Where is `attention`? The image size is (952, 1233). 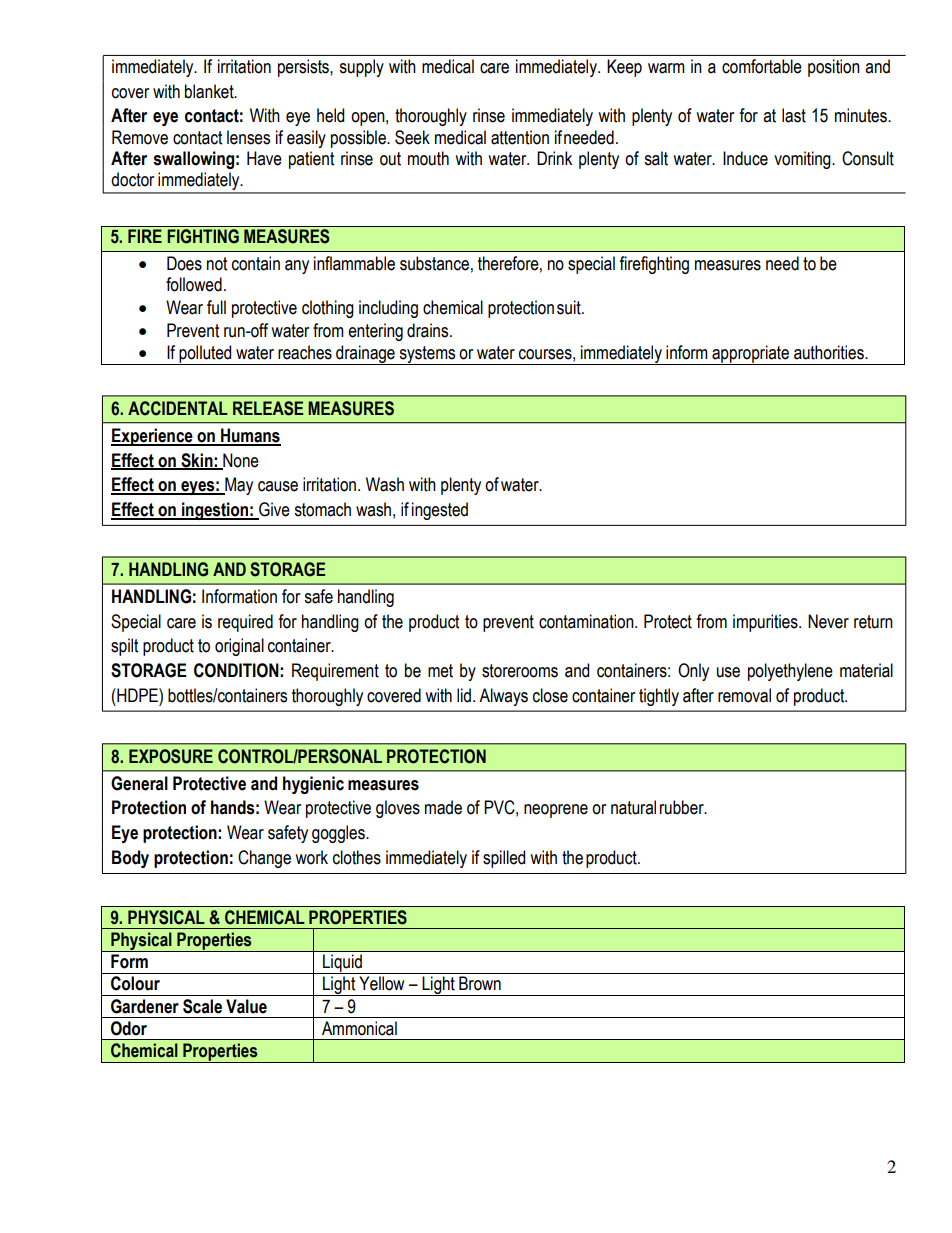 attention is located at coordinates (520, 137).
